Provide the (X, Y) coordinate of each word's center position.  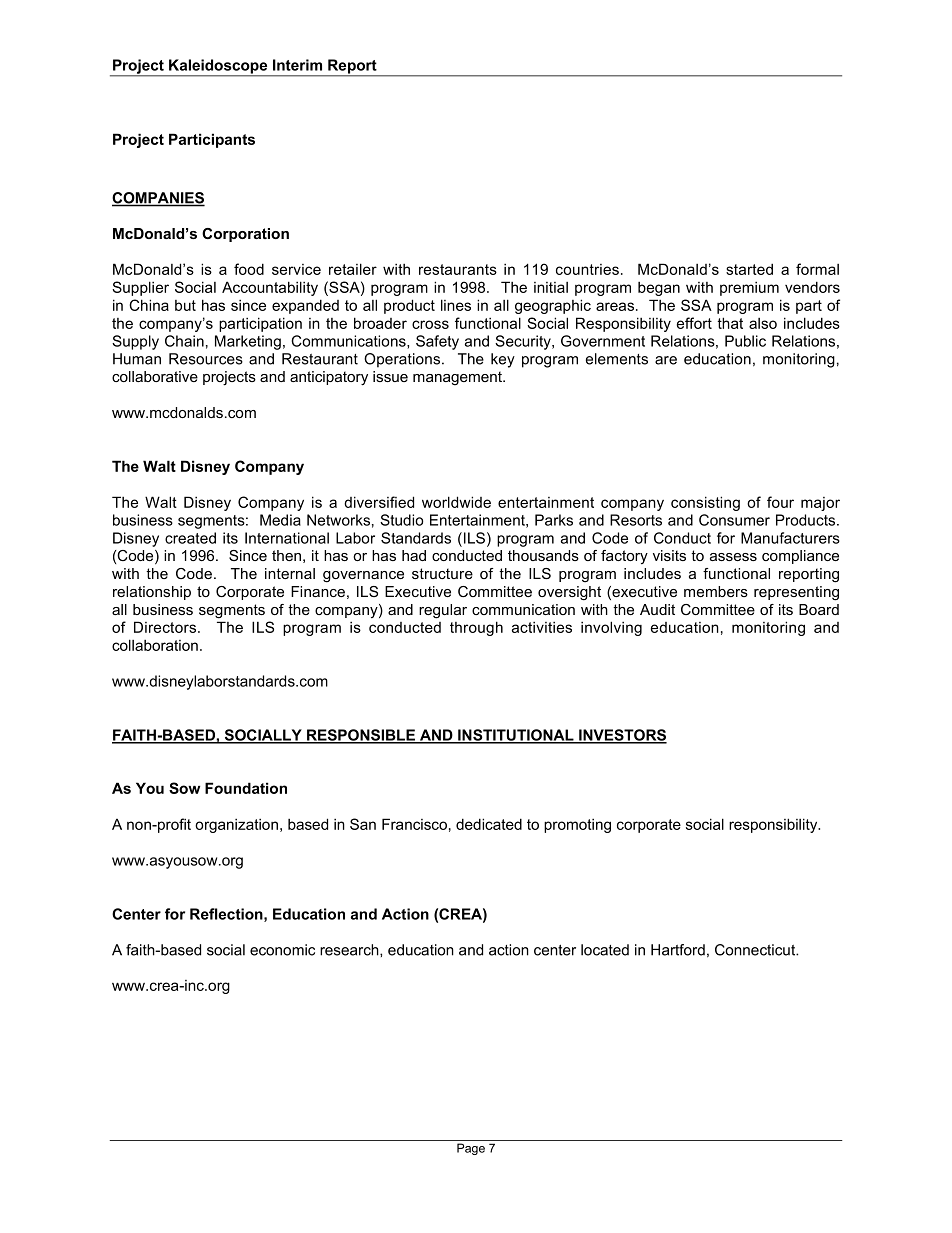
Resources (206, 359)
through (476, 628)
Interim (297, 65)
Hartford (678, 950)
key (503, 360)
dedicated (489, 824)
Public (745, 341)
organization (236, 826)
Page (471, 1149)
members (716, 591)
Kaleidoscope (218, 67)
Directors (166, 627)
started (749, 269)
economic (282, 950)
